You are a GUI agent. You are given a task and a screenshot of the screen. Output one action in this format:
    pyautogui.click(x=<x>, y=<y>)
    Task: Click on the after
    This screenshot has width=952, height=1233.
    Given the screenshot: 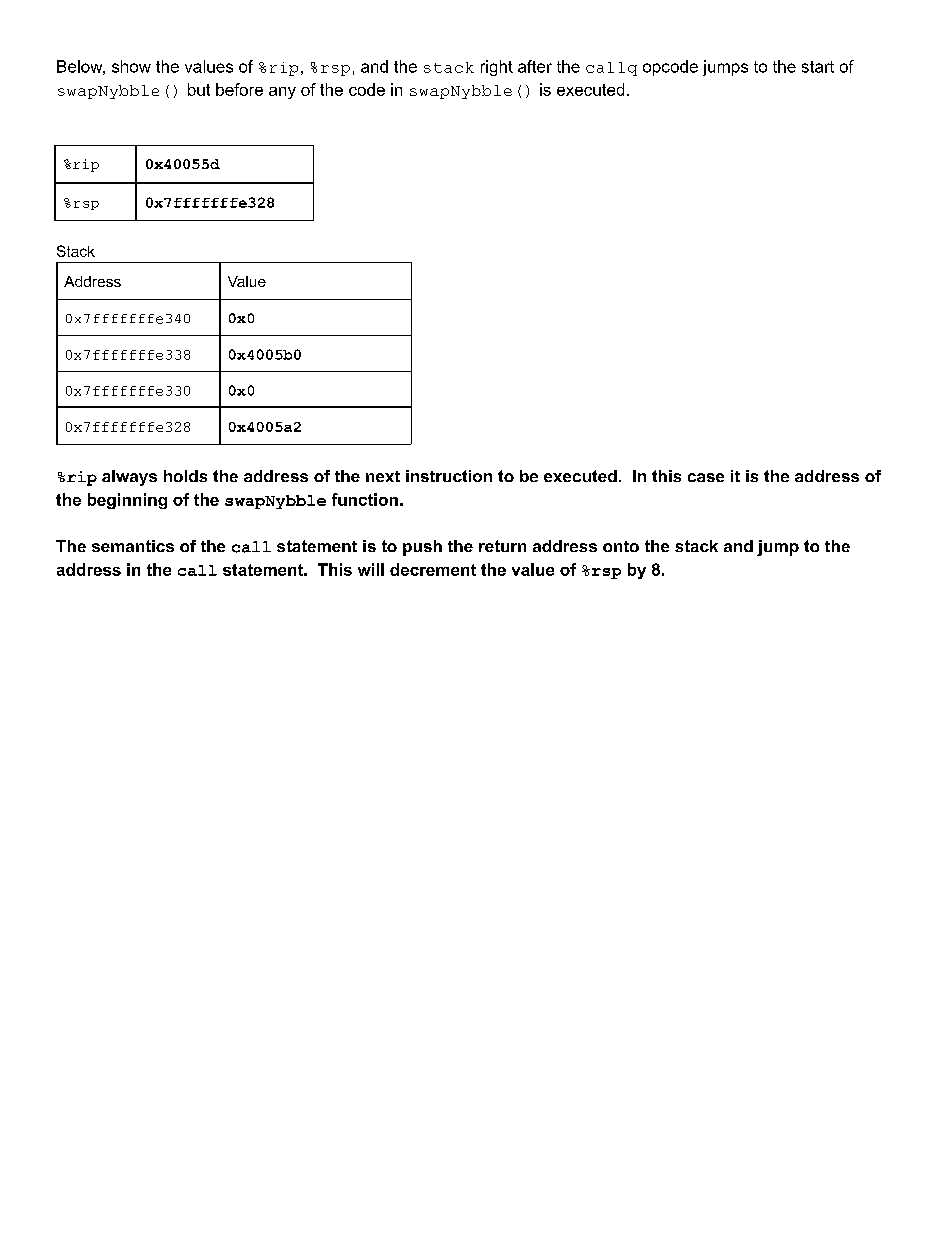 What is the action you would take?
    pyautogui.click(x=535, y=66)
